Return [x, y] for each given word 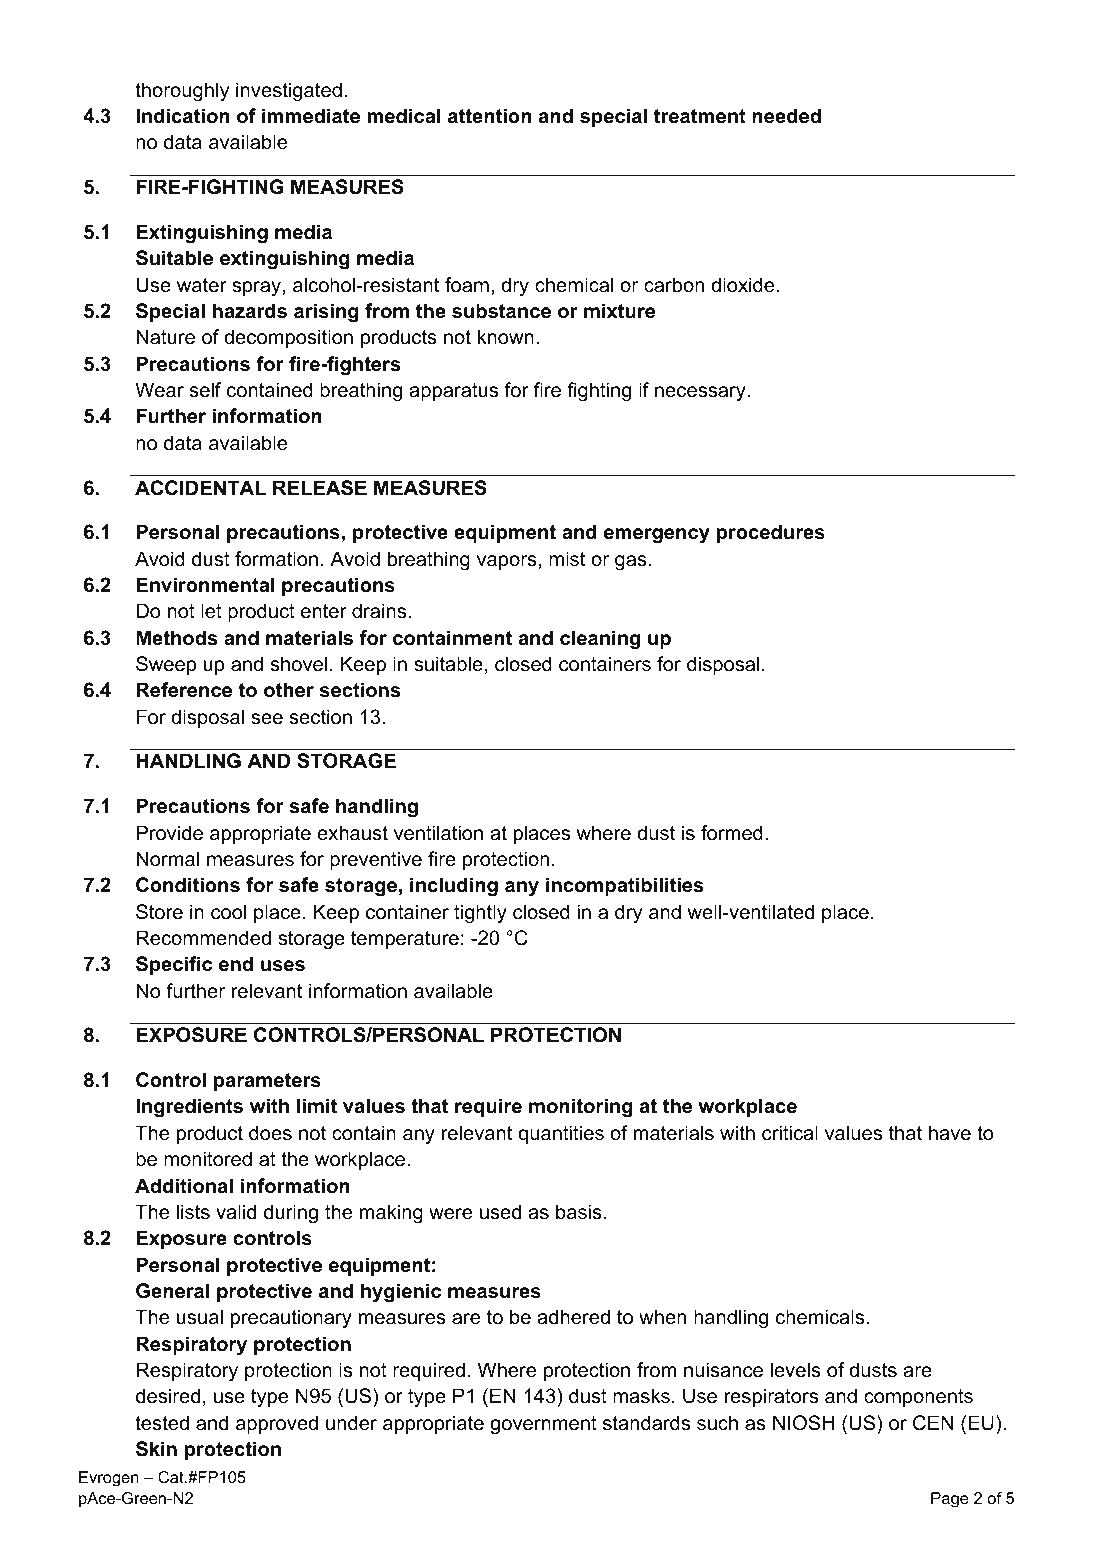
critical [790, 1133]
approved [277, 1424]
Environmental [205, 585]
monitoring [581, 1108]
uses [283, 966]
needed [786, 116]
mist [567, 559]
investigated [289, 92]
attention [490, 116]
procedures [771, 533]
